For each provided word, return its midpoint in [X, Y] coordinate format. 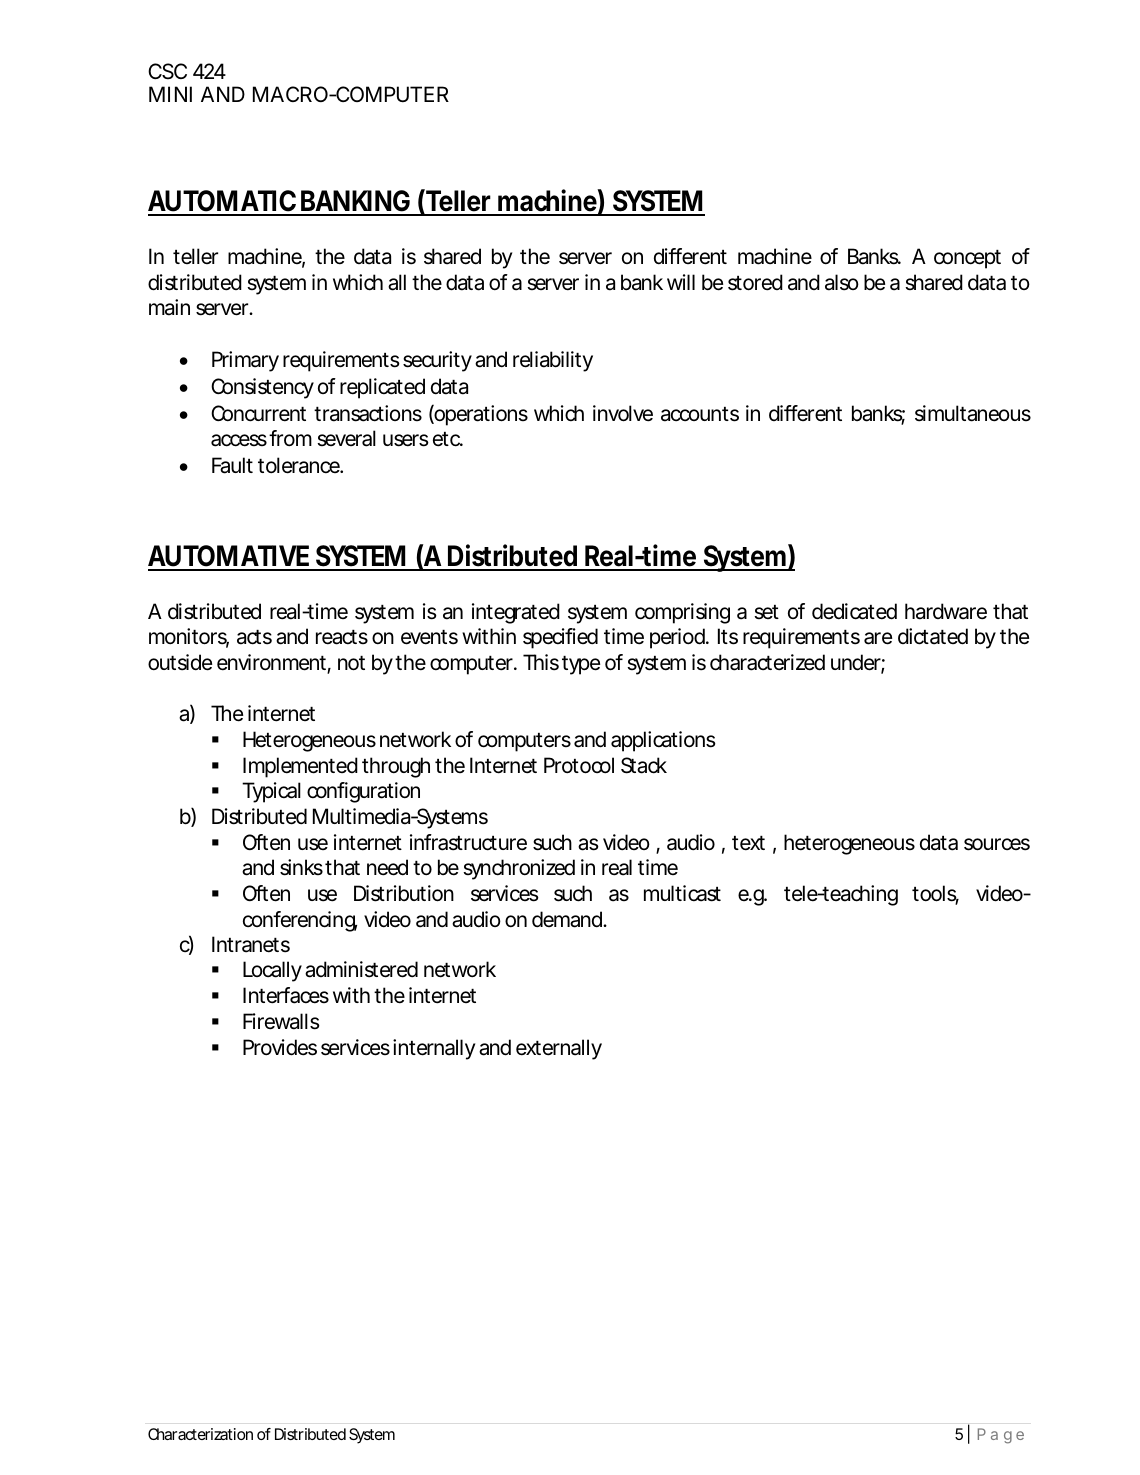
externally [559, 1049]
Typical [271, 792]
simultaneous [973, 413]
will [681, 282]
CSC [167, 71]
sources [997, 844]
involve [623, 413]
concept [967, 259]
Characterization [200, 1434]
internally [434, 1049]
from [290, 438]
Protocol [579, 765]
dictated [933, 636]
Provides [280, 1047]
